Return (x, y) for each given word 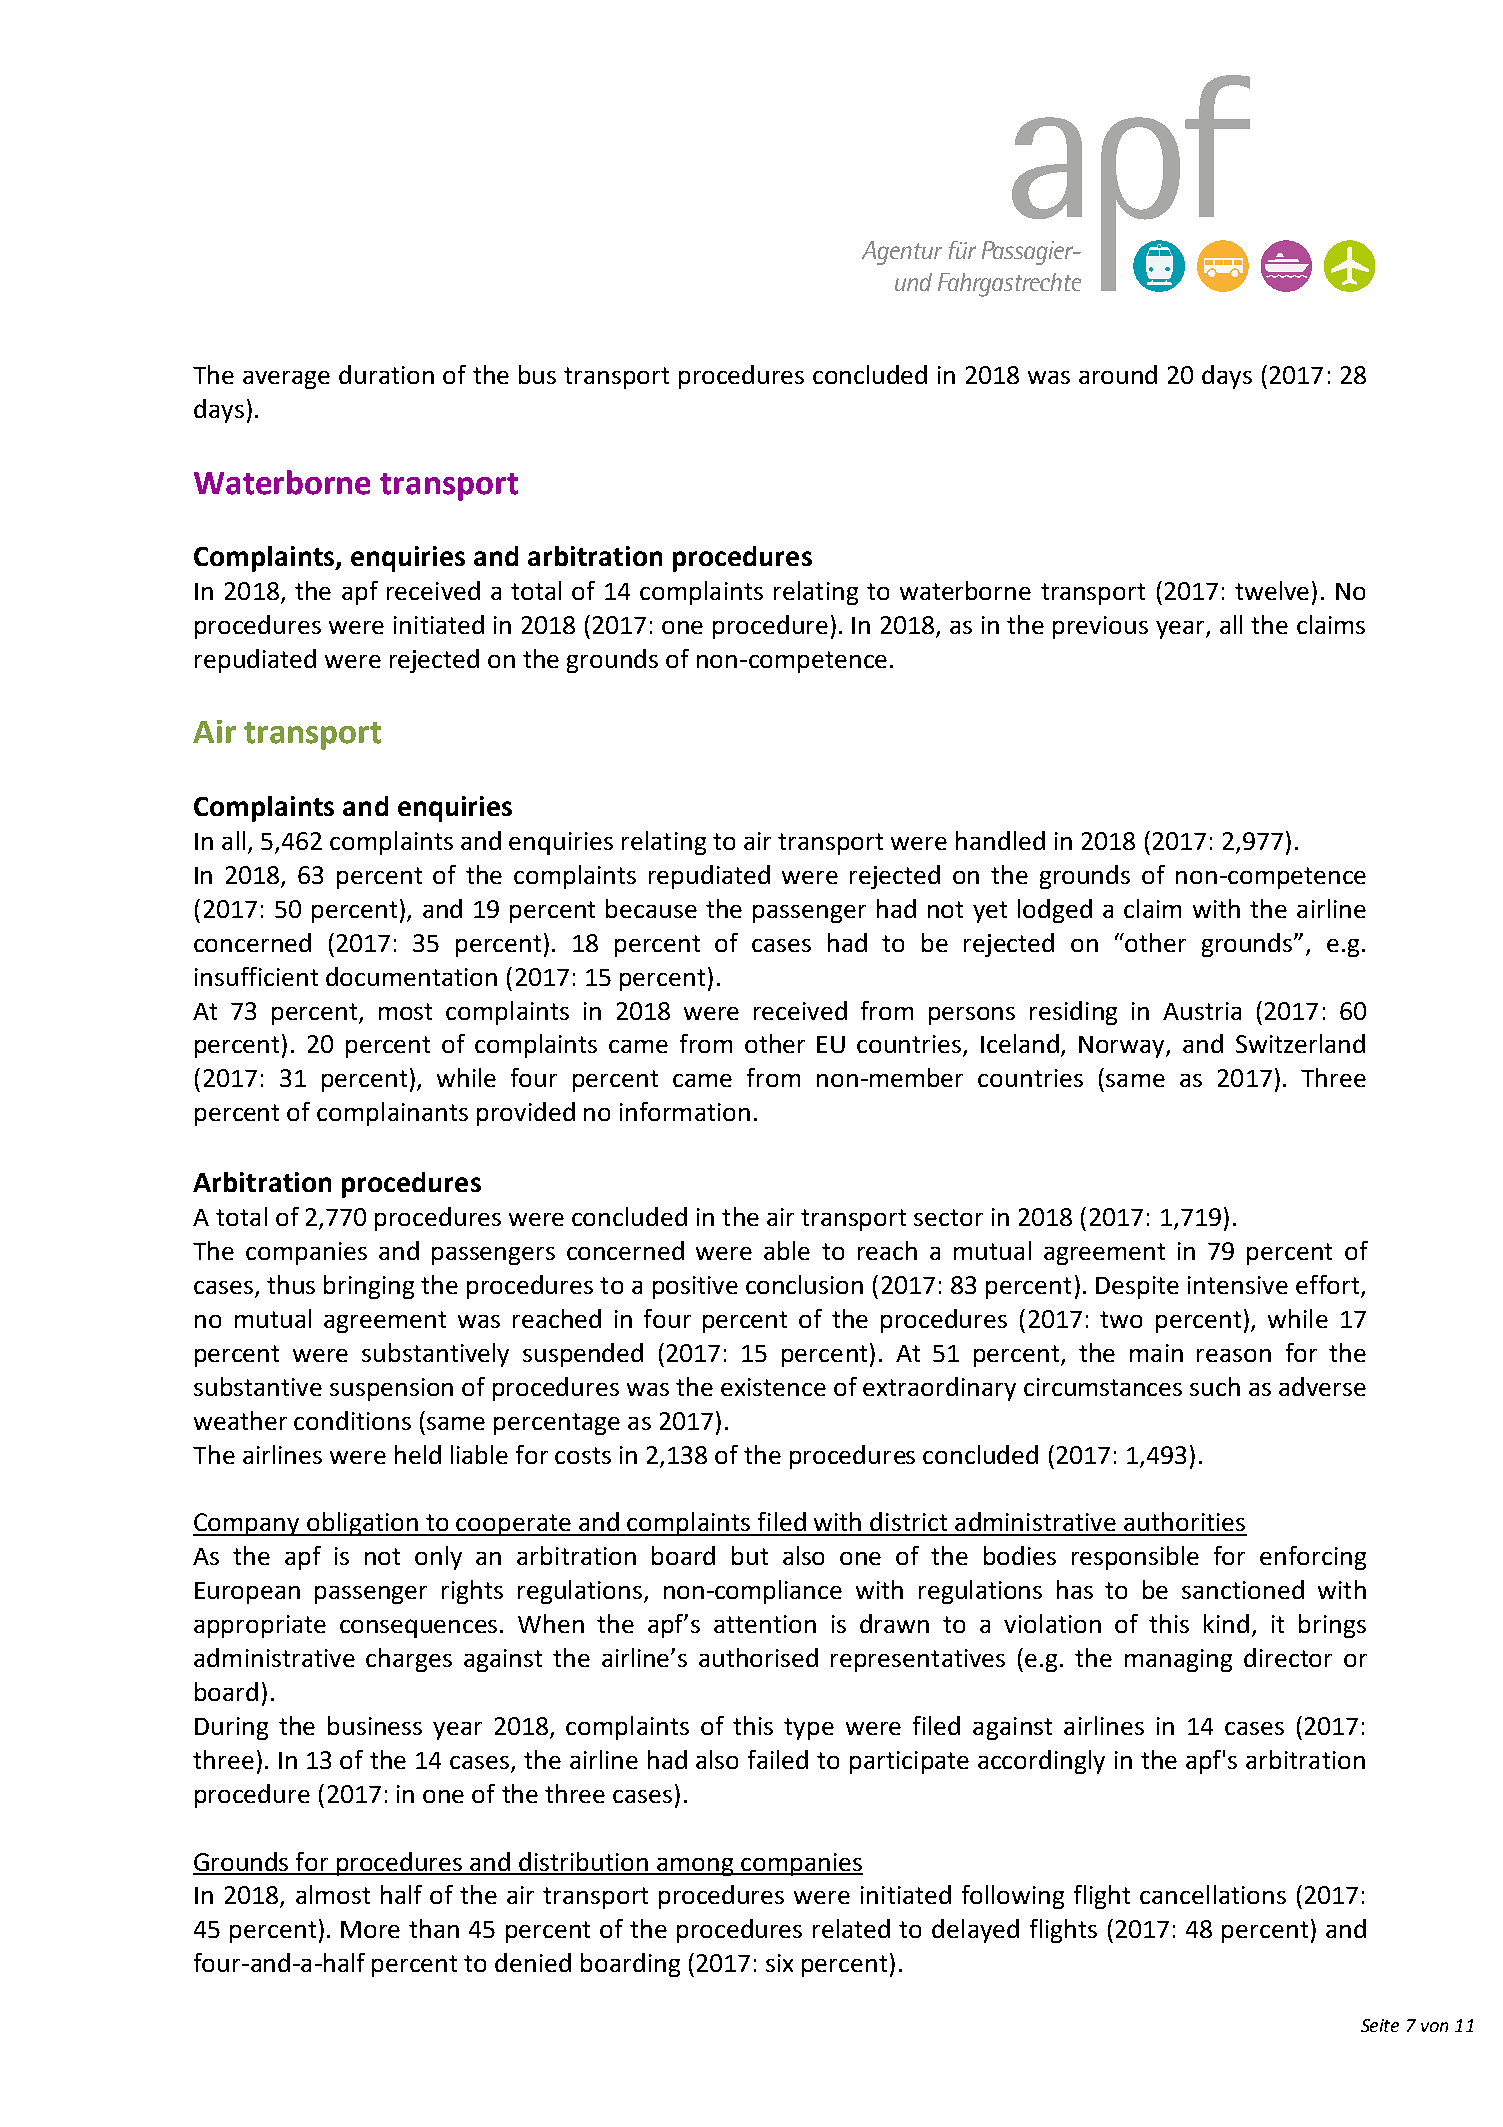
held (418, 1454)
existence (773, 1387)
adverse (1322, 1386)
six (779, 1963)
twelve (1272, 590)
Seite (1380, 2025)
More (370, 1929)
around (1118, 374)
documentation (411, 976)
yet (990, 912)
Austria (1202, 1011)
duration (386, 374)
